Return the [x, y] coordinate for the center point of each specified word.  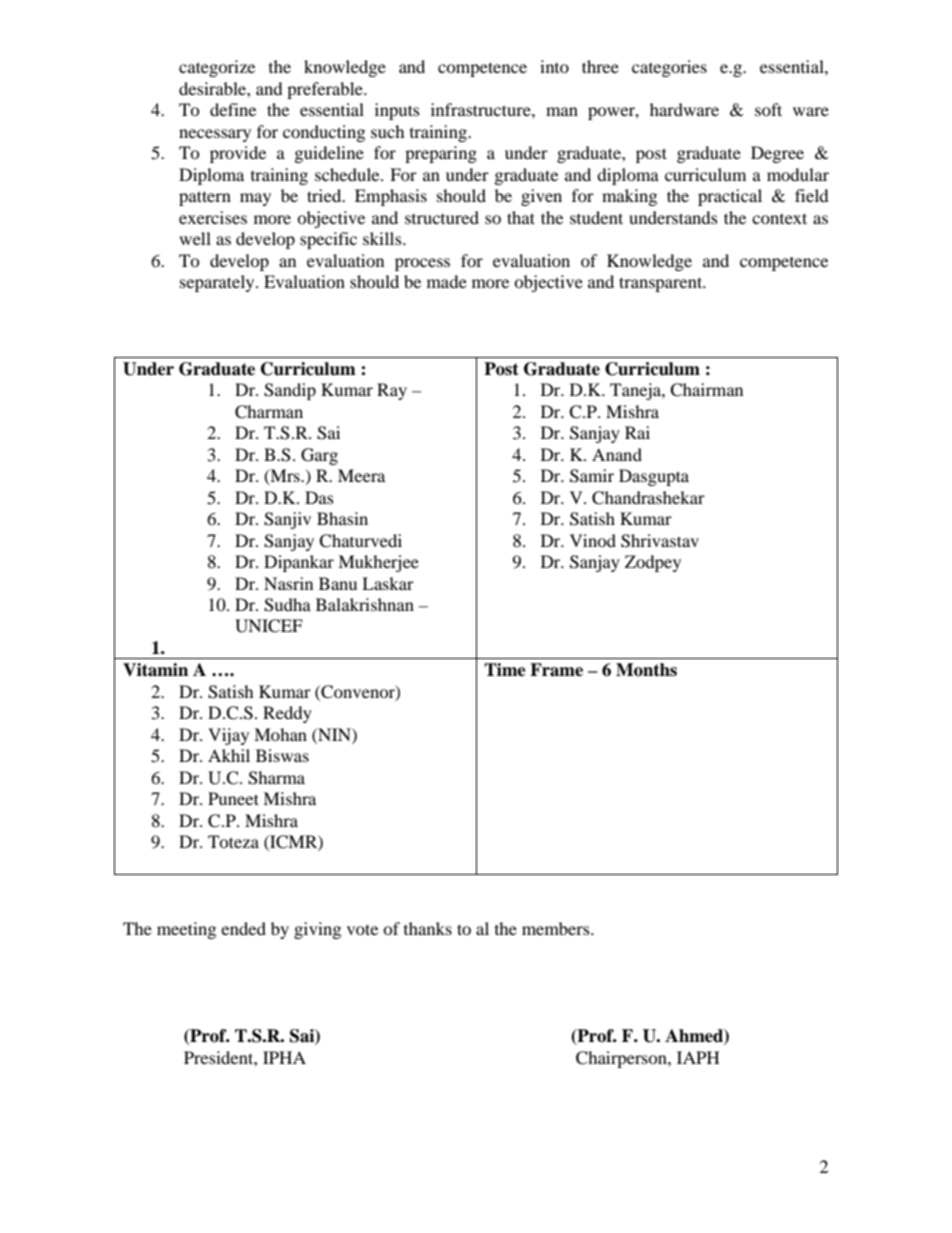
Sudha [287, 605]
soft [768, 109]
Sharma [276, 778]
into [554, 66]
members [557, 928]
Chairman [706, 390]
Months [646, 670]
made [447, 281]
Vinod [593, 540]
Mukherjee [378, 563]
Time [505, 670]
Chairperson [622, 1059]
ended [243, 928]
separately [218, 283]
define [233, 109]
